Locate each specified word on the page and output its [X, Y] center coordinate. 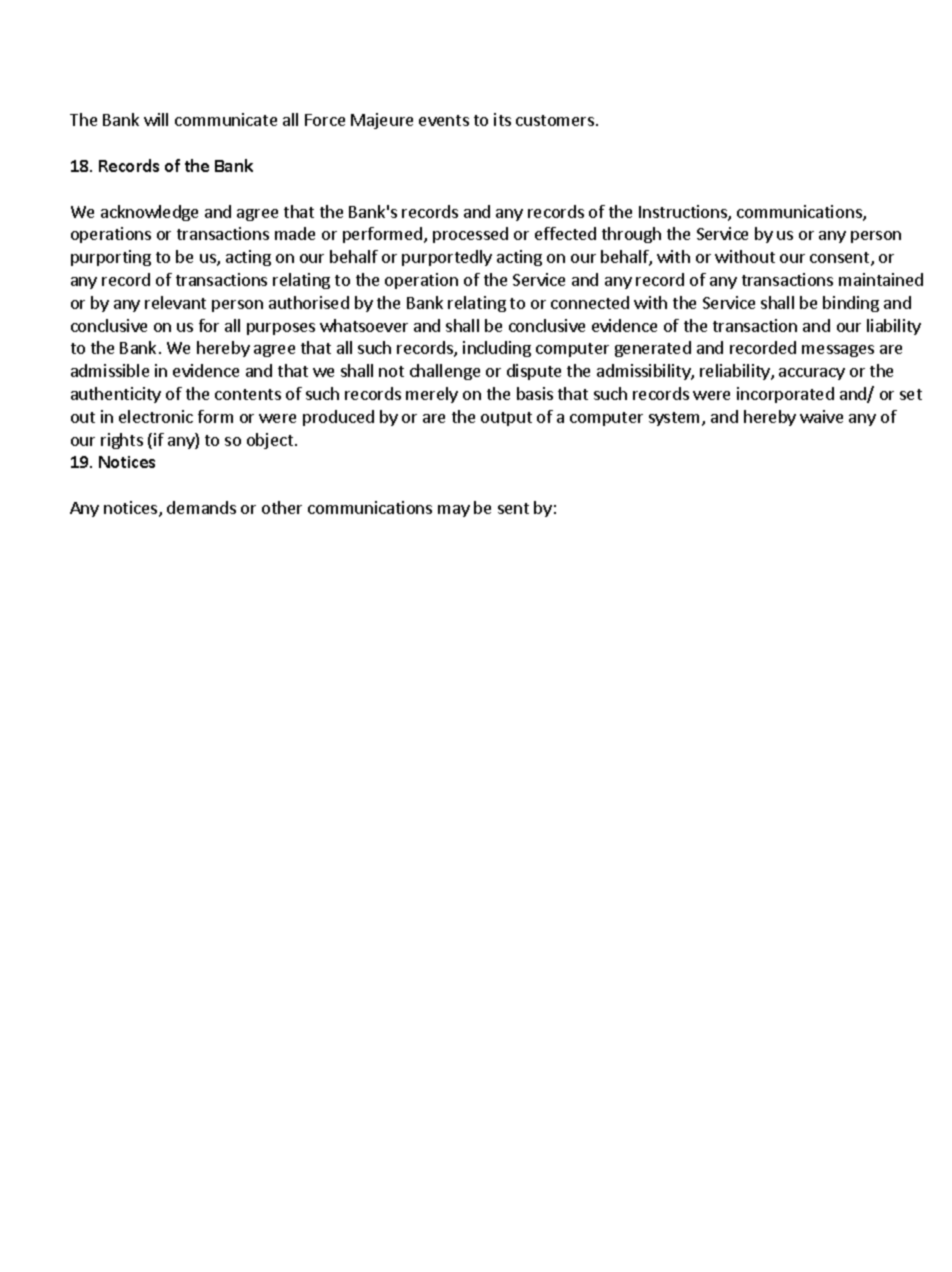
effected [565, 233]
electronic [156, 416]
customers [556, 120]
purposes [281, 329]
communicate [226, 119]
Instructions [684, 213]
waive [821, 416]
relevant [175, 302]
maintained [881, 279]
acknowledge [149, 213]
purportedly [447, 258]
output [506, 419]
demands [201, 507]
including [497, 349]
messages [838, 351]
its [502, 119]
